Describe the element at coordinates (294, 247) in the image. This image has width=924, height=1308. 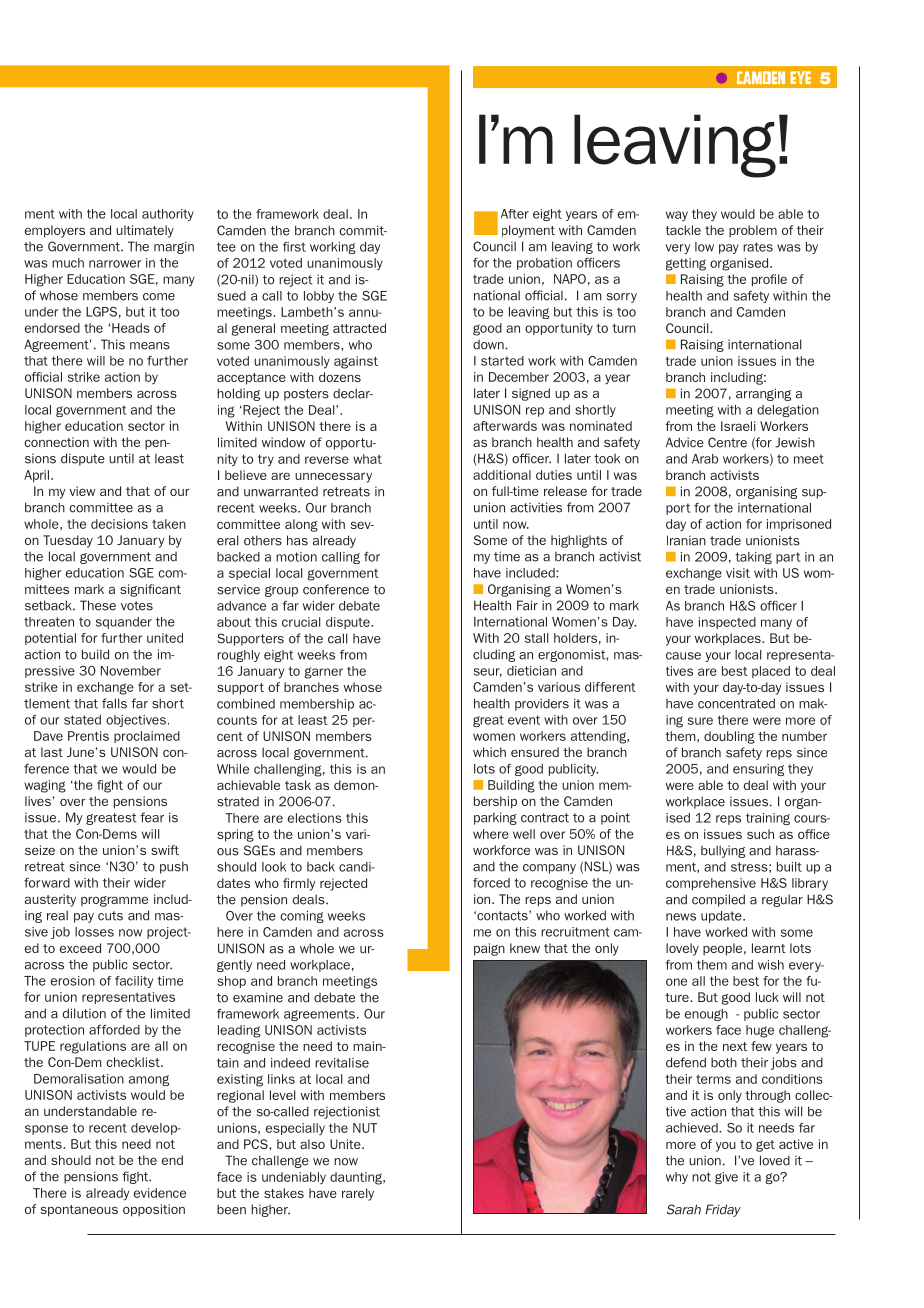
I see `first` at that location.
